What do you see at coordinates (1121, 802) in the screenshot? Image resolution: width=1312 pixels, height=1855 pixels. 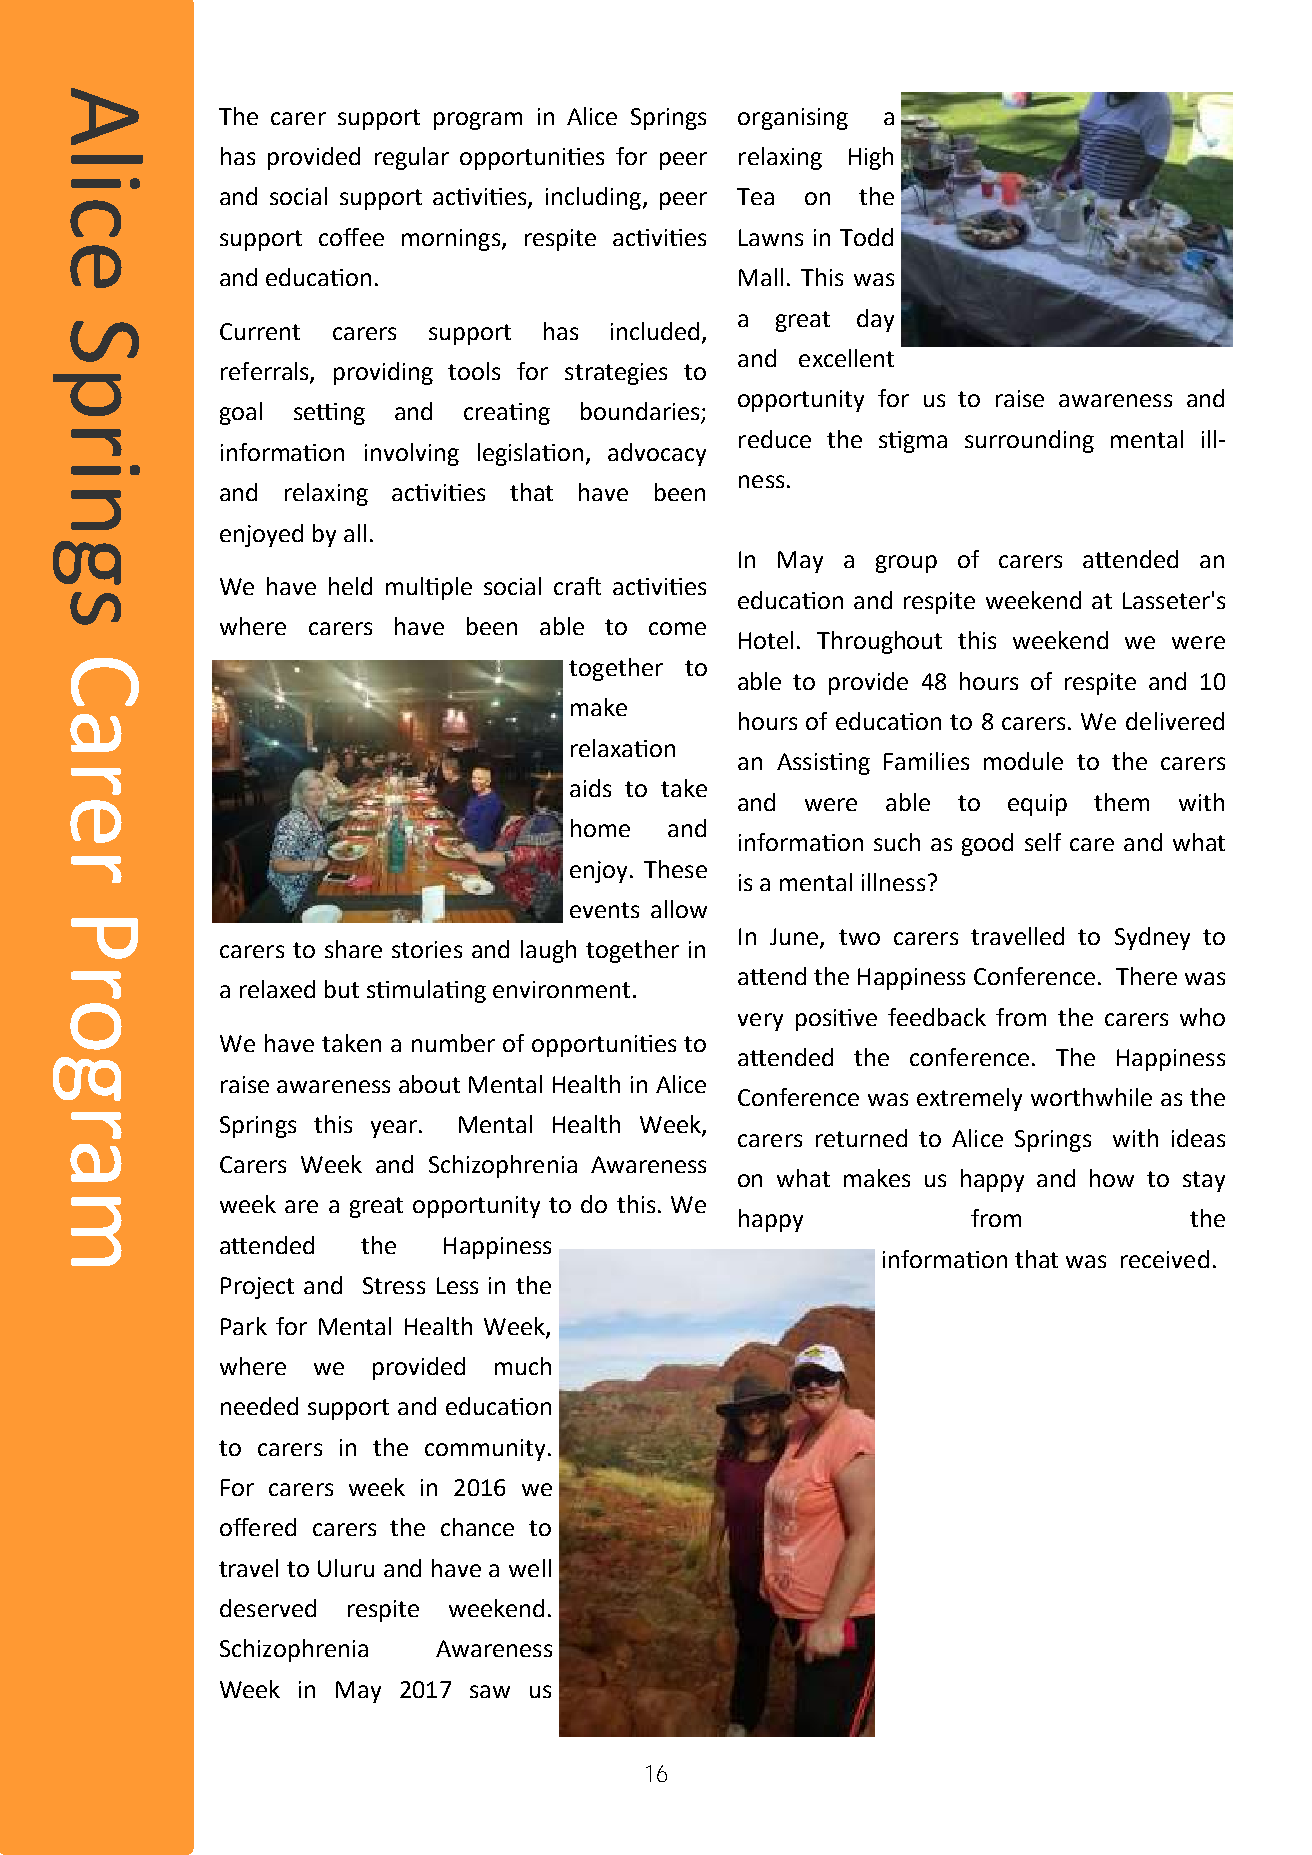 I see `them` at bounding box center [1121, 802].
